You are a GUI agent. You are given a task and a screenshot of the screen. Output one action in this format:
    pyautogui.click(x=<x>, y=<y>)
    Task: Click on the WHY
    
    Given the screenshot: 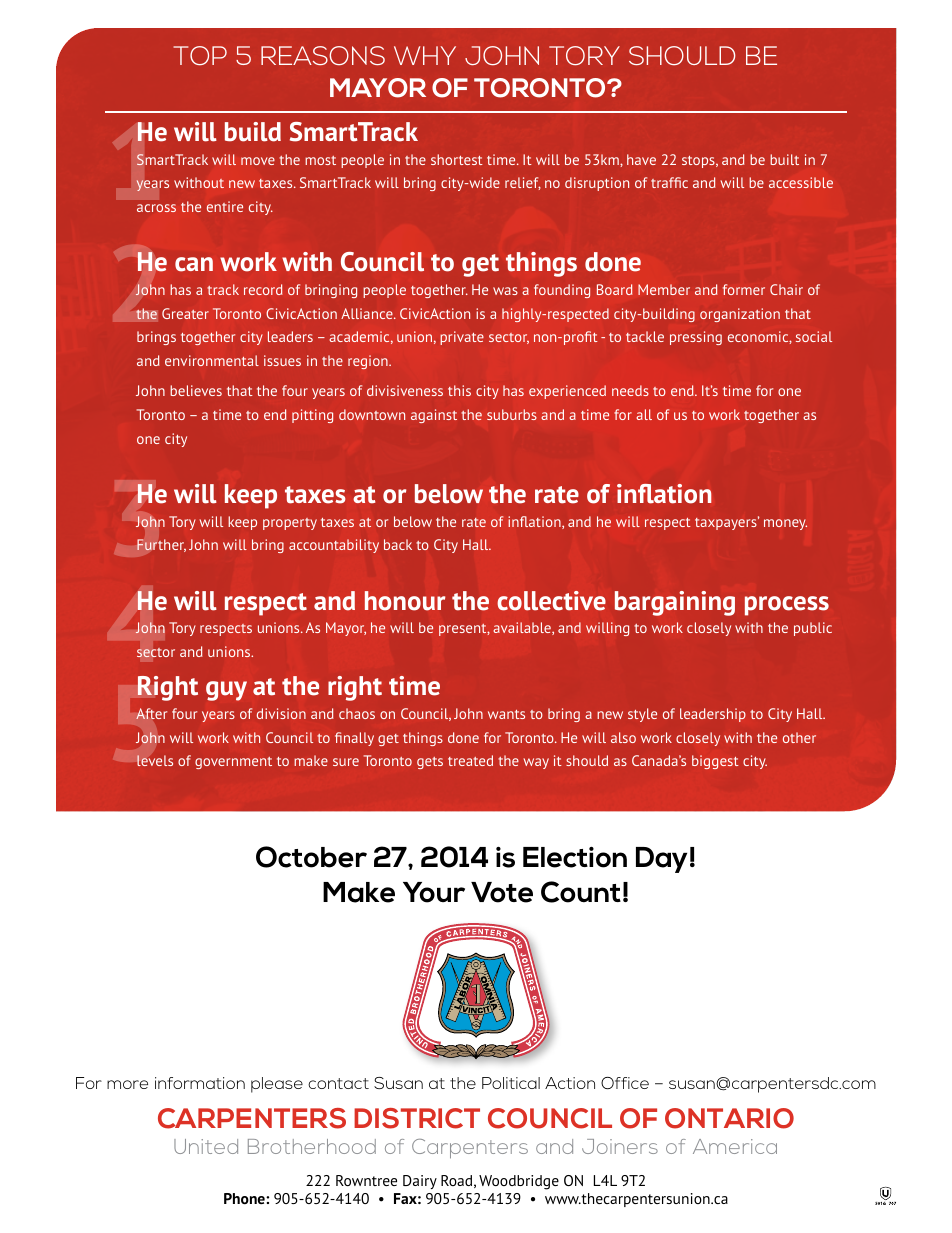 What is the action you would take?
    pyautogui.click(x=425, y=55)
